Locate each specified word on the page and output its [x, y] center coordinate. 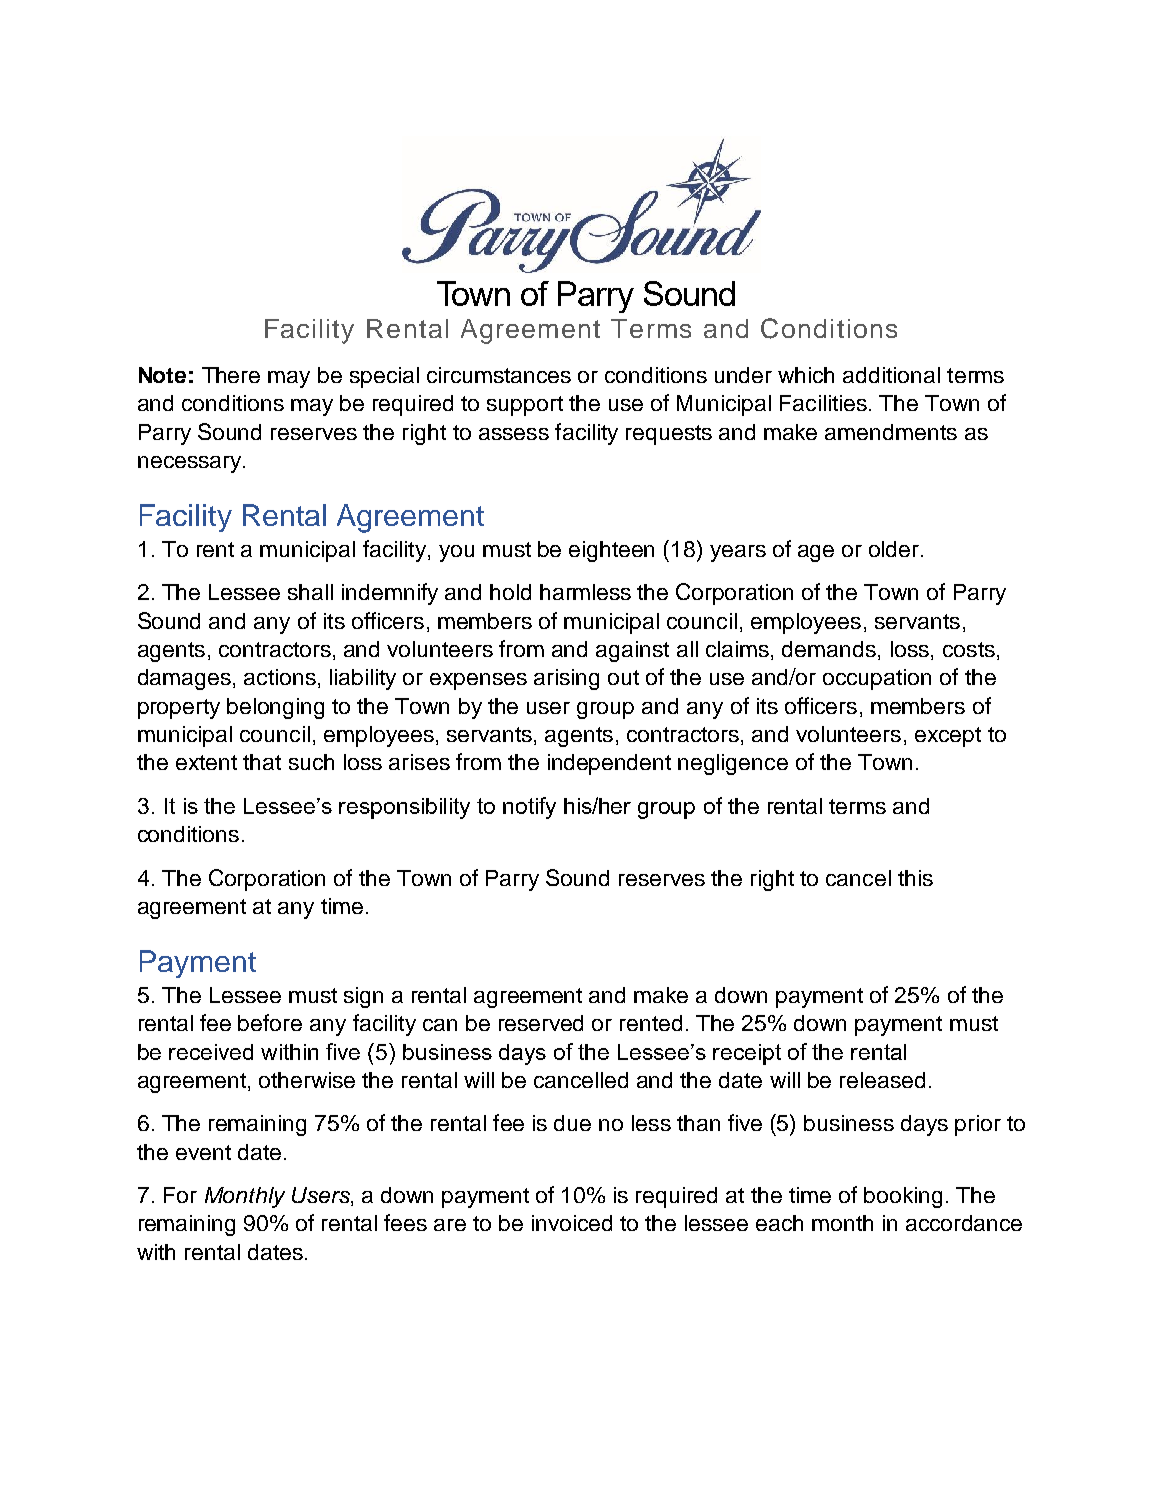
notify [529, 808]
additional [891, 375]
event [203, 1152]
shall [310, 592]
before [270, 1022]
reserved [541, 1023]
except [948, 737]
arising [566, 679]
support [525, 406]
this [915, 878]
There [231, 375]
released [882, 1080]
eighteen [611, 551]
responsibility [404, 808]
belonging [275, 708]
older [895, 549]
